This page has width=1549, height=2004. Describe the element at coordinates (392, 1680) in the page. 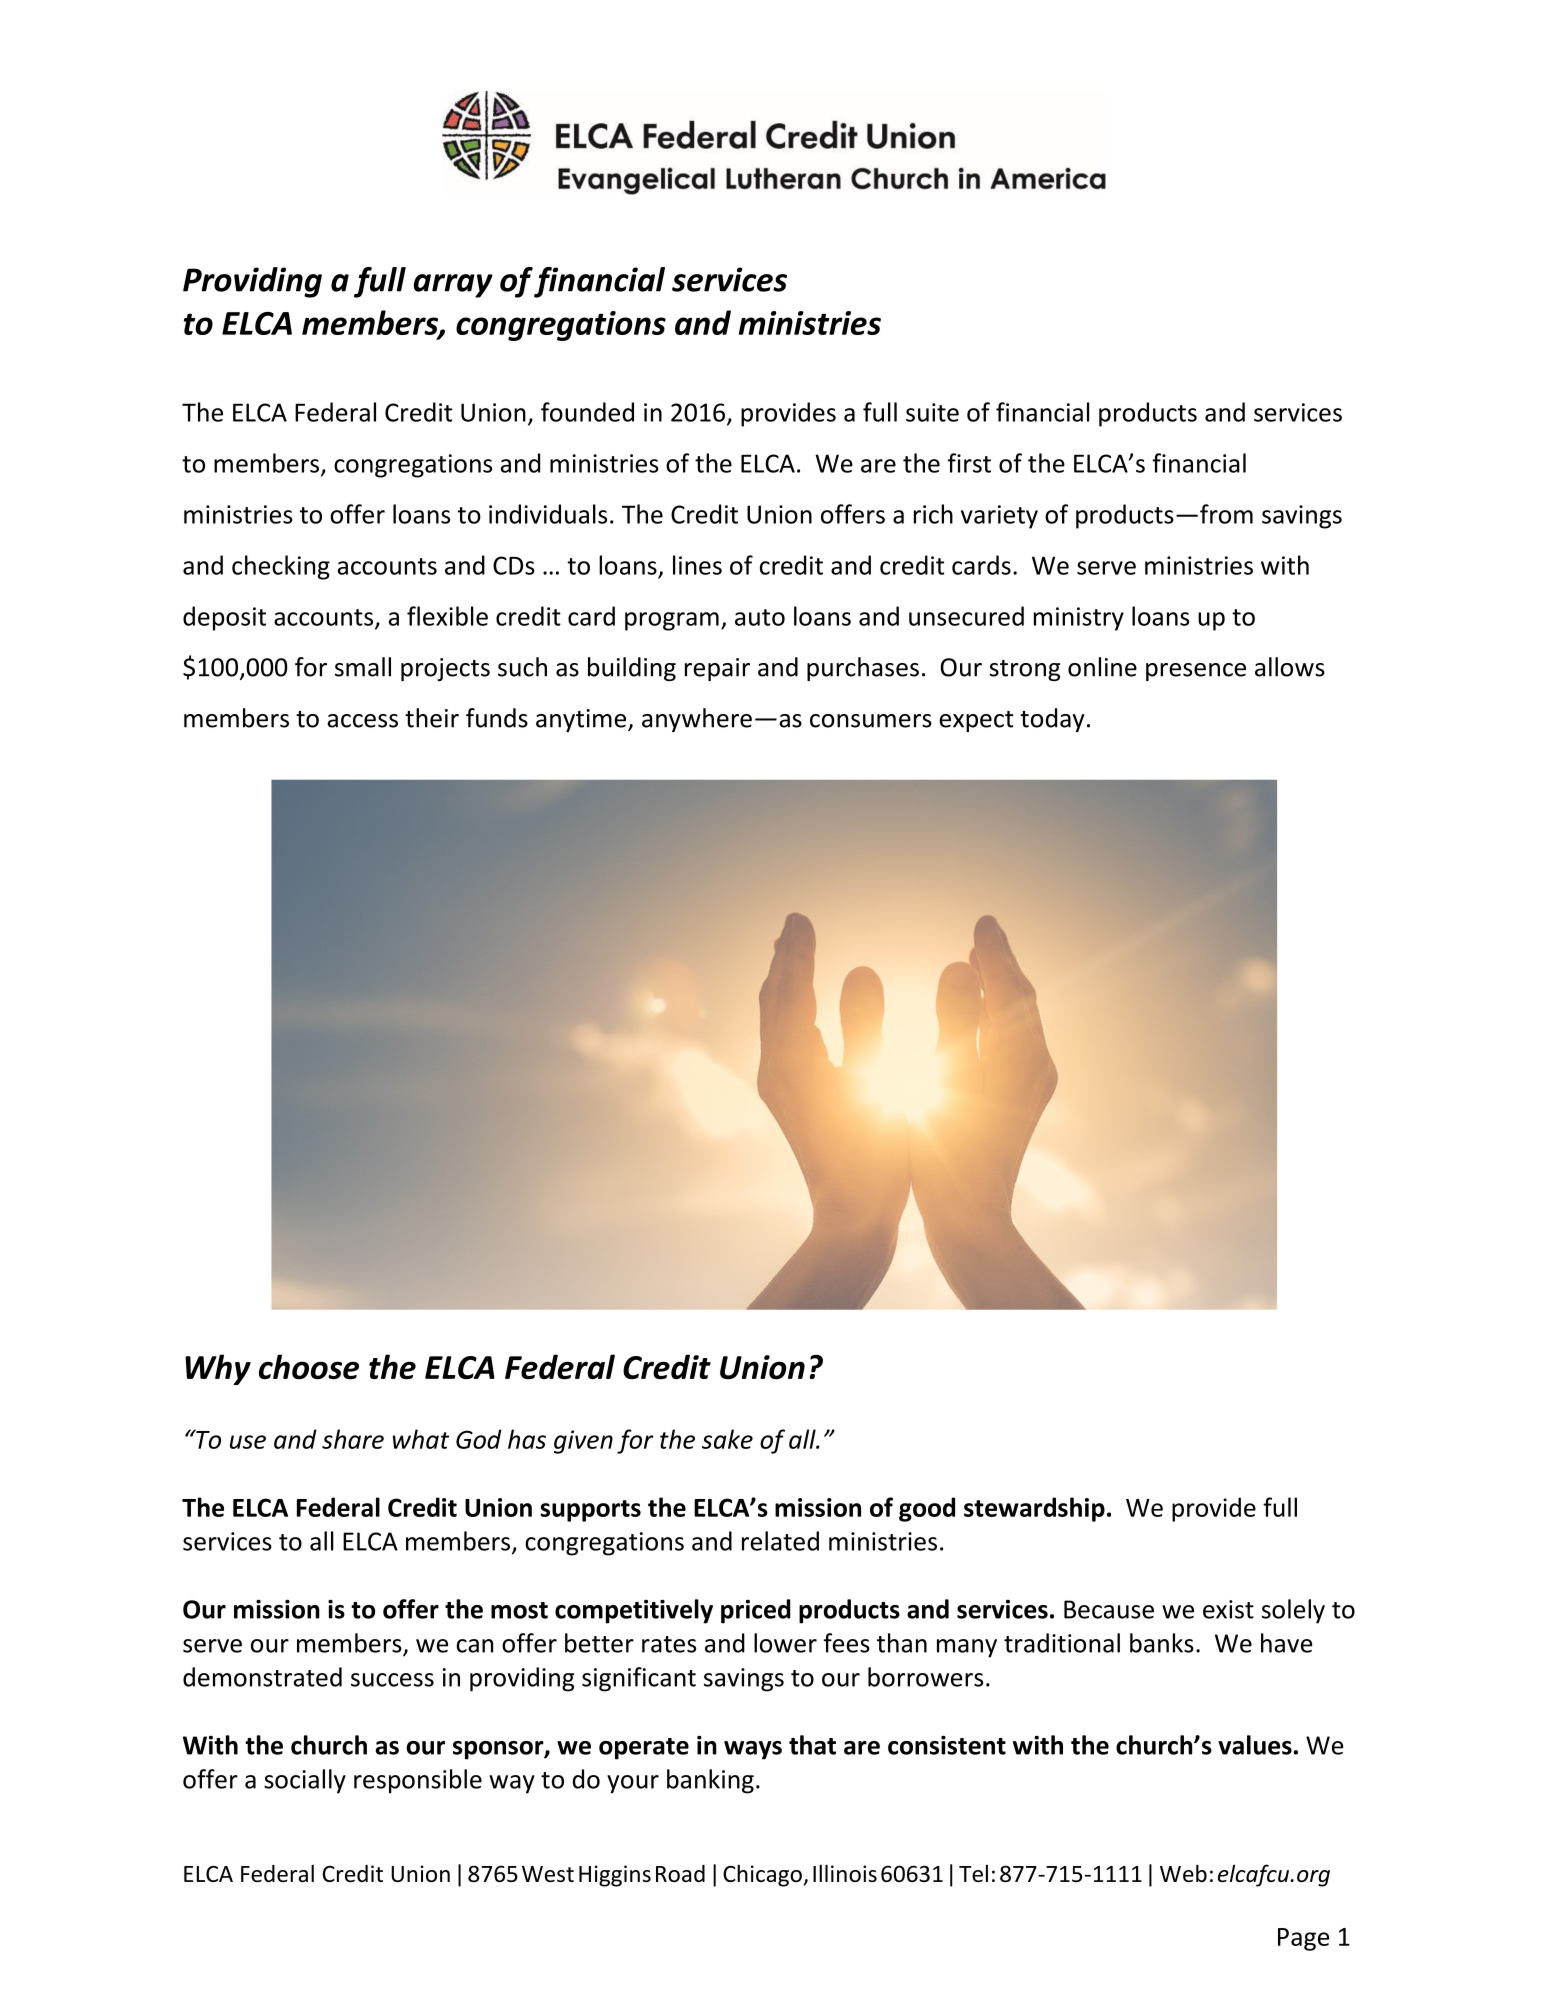

I see `success` at that location.
